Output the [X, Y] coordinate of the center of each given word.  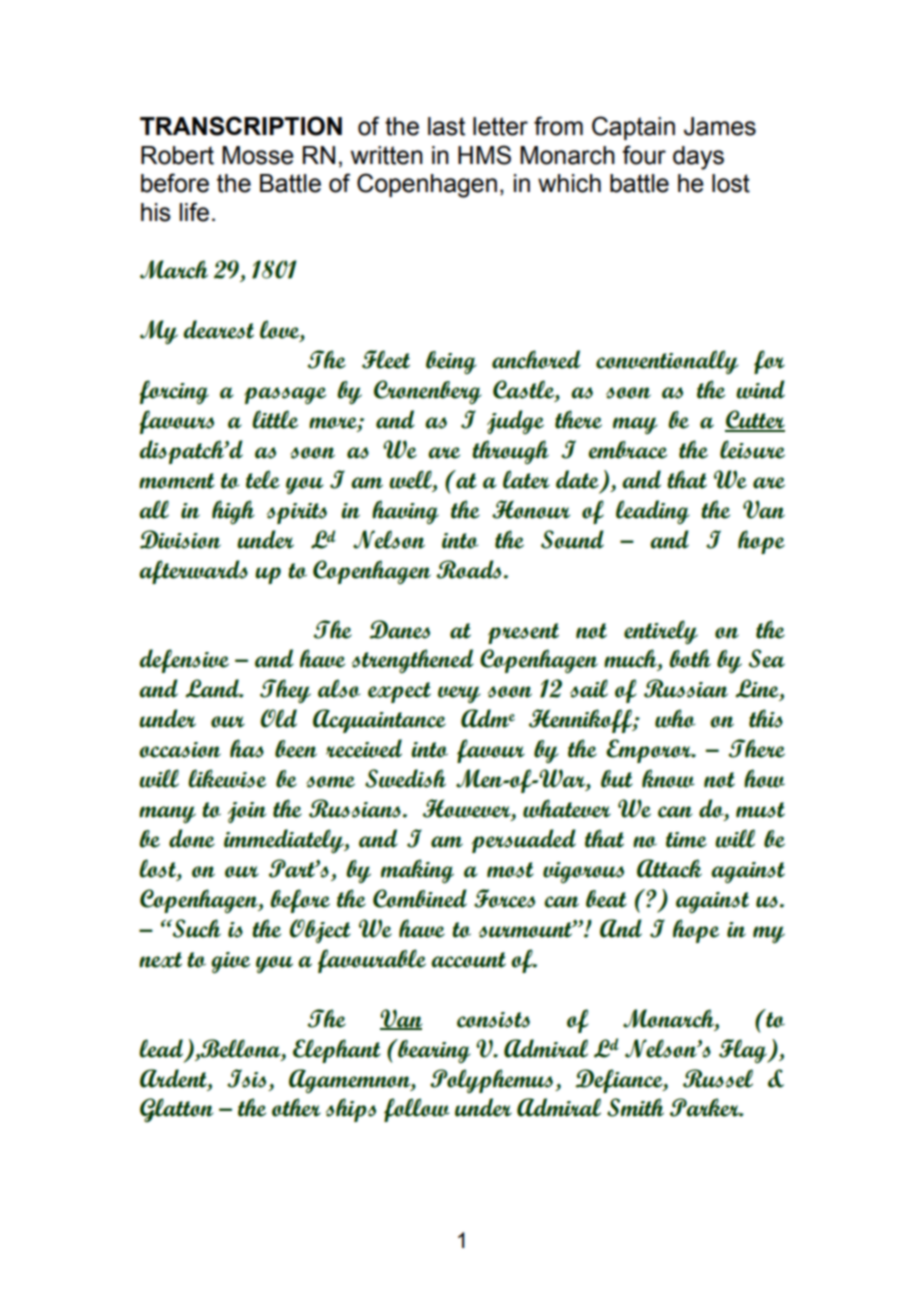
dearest [218, 329]
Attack [669, 868]
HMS [484, 155]
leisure [752, 449]
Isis [246, 1078]
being [451, 362]
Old [278, 718]
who [675, 718]
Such [196, 928]
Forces [504, 898]
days [698, 158]
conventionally [667, 362]
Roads [470, 569]
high [233, 512]
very [459, 694]
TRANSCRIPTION [241, 126]
